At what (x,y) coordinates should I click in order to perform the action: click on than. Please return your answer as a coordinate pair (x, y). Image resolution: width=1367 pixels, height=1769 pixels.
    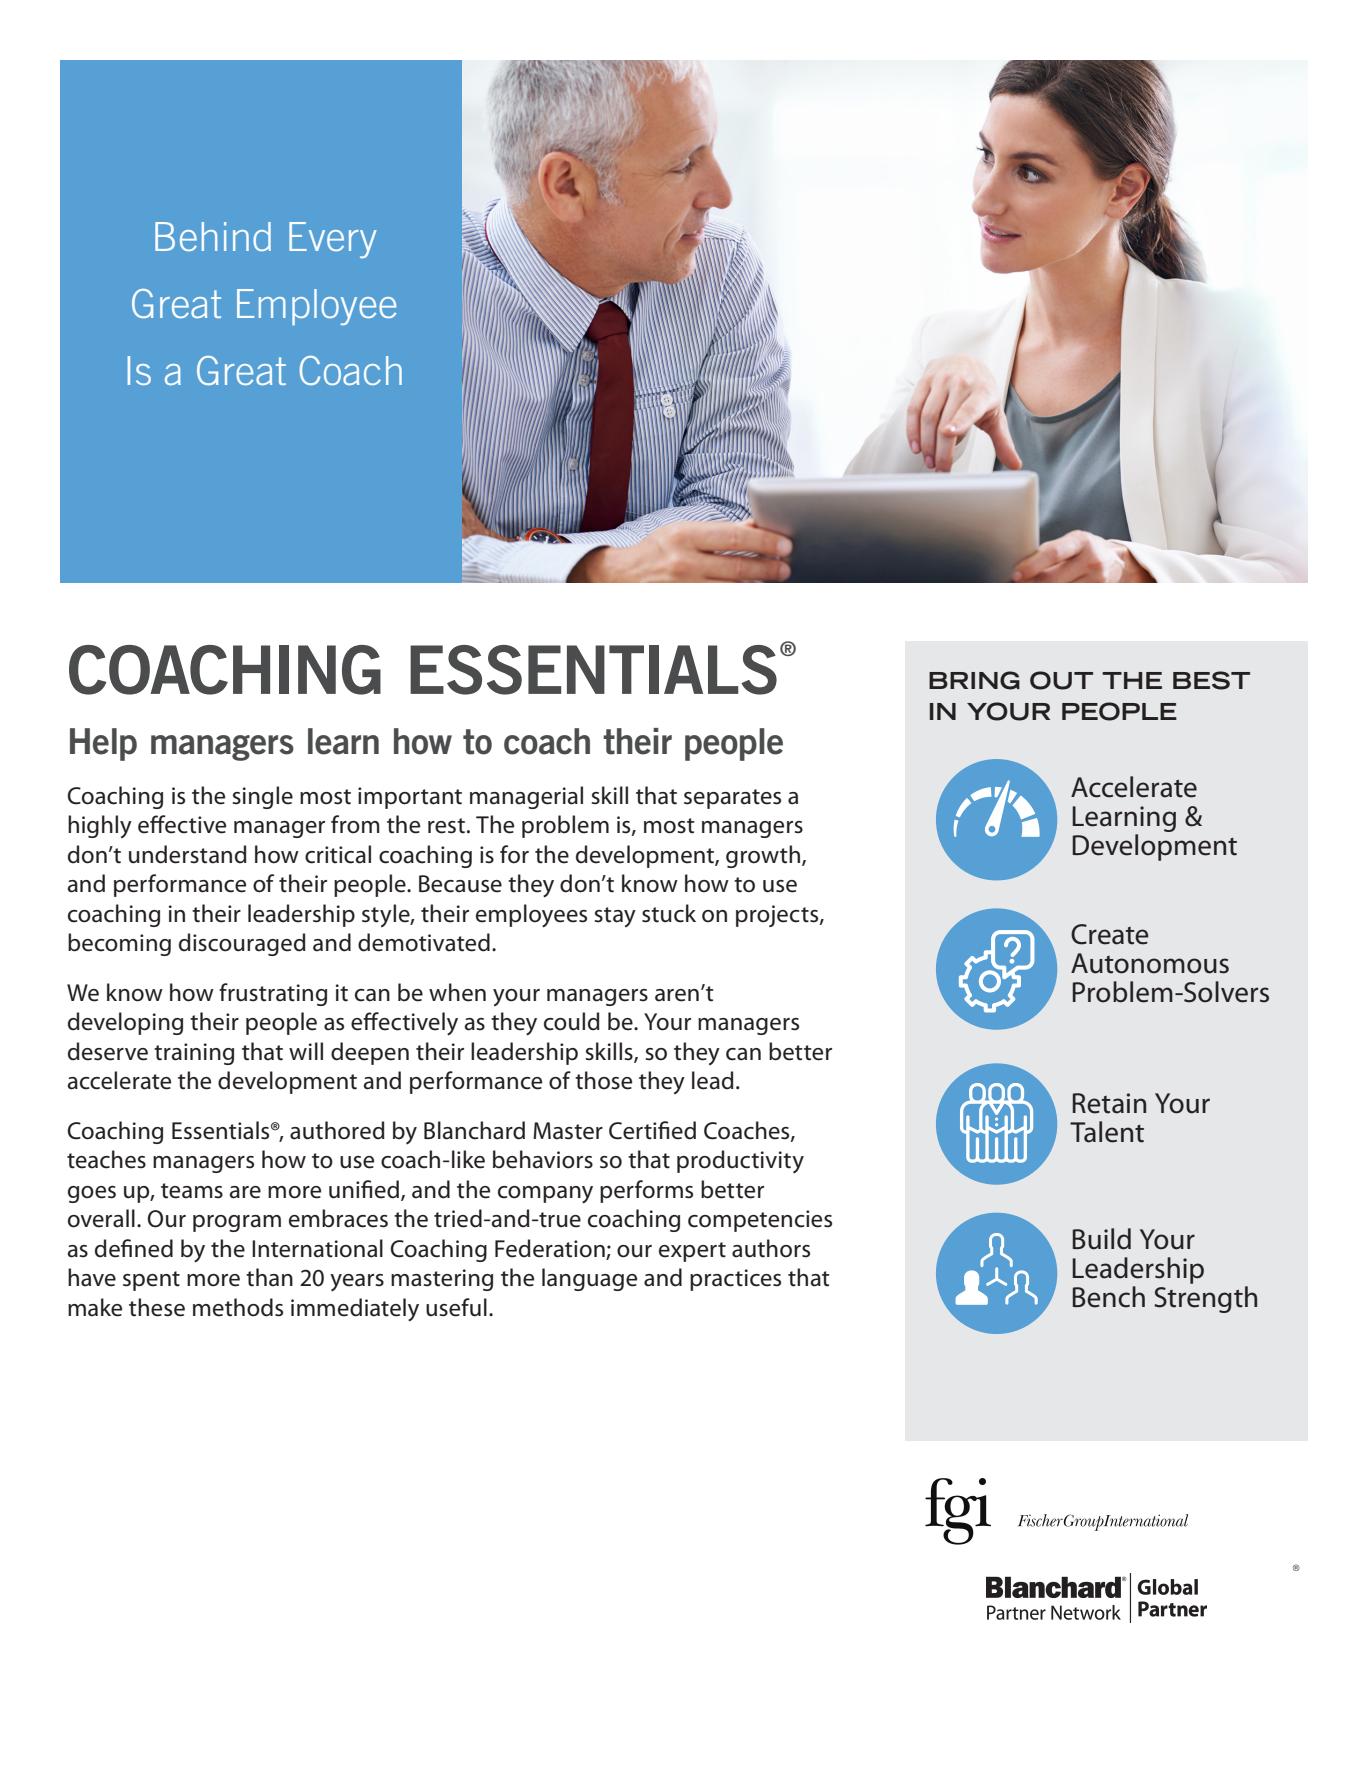
    Looking at the image, I should click on (269, 1277).
